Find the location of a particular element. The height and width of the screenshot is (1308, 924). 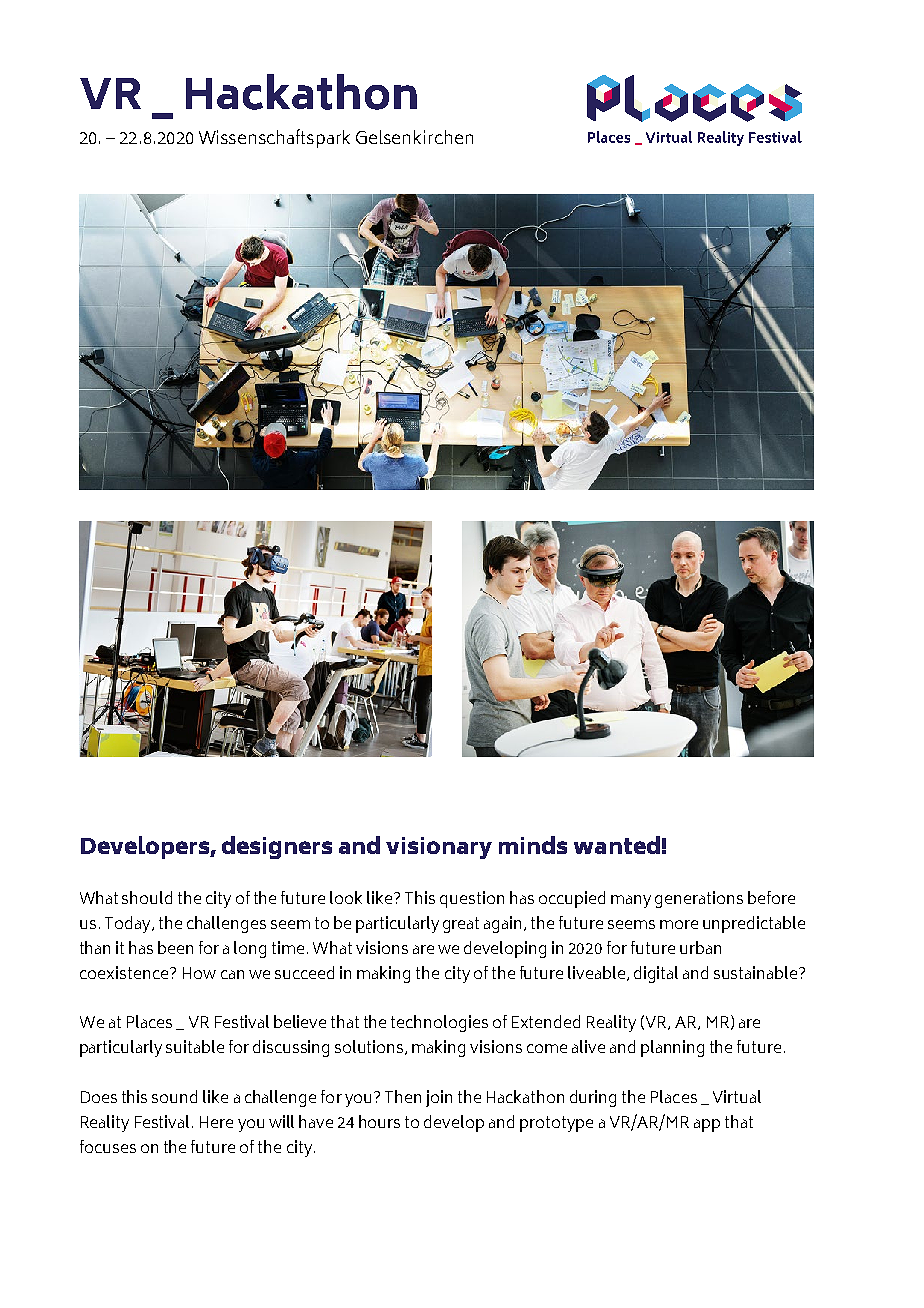

suitable is located at coordinates (195, 1046).
